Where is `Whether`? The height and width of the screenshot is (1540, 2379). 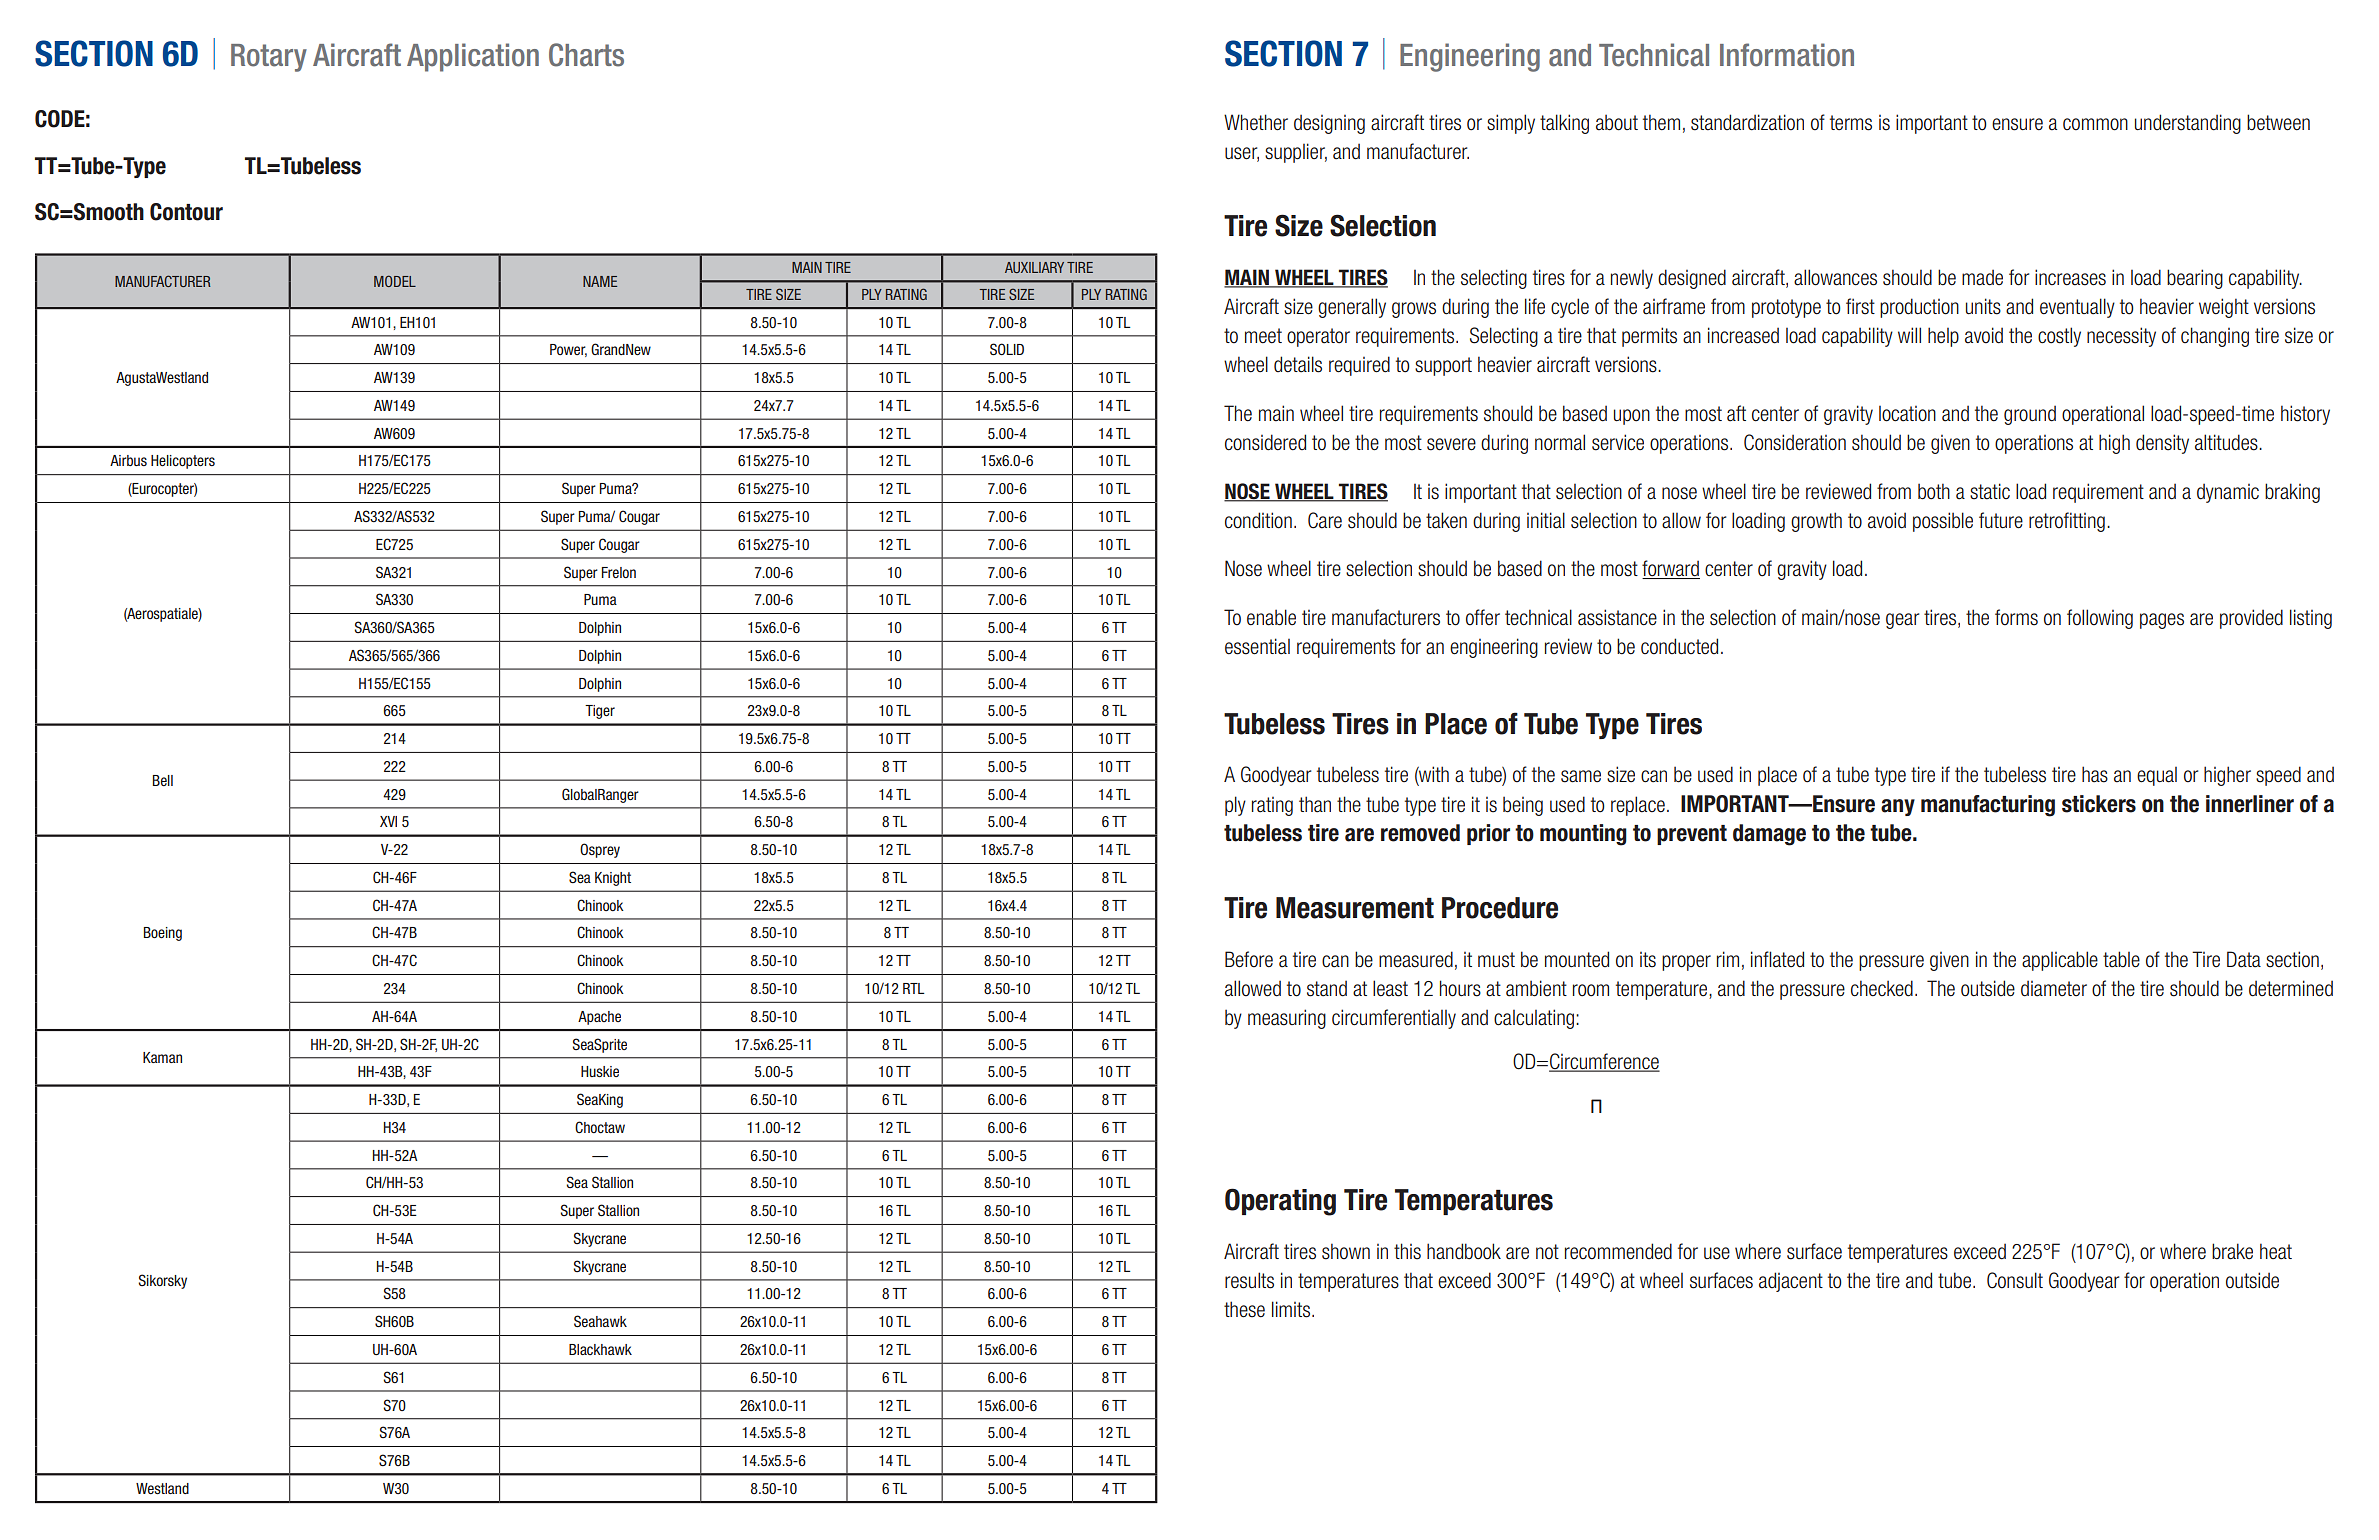 Whether is located at coordinates (1256, 122).
